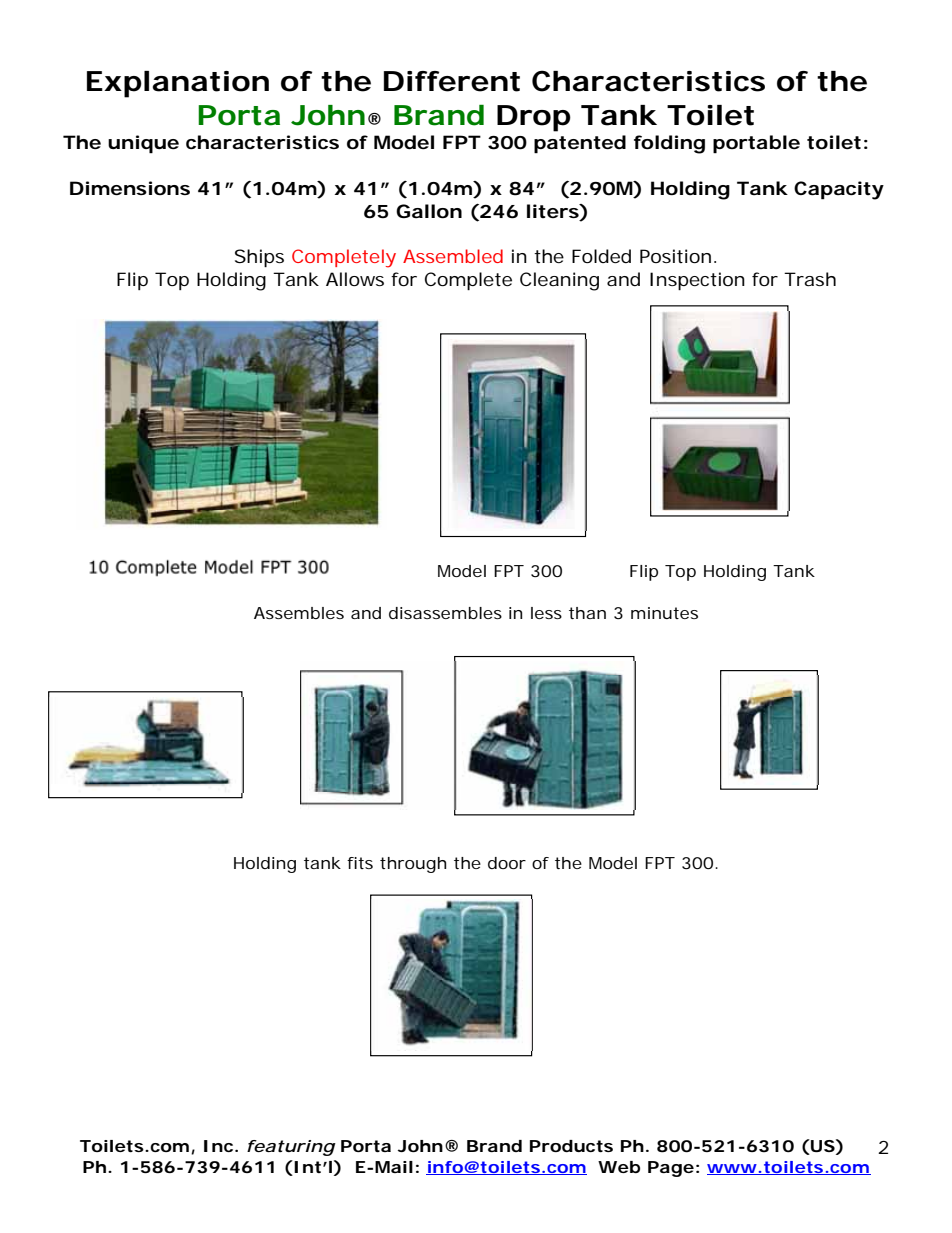  I want to click on minutes, so click(664, 613).
